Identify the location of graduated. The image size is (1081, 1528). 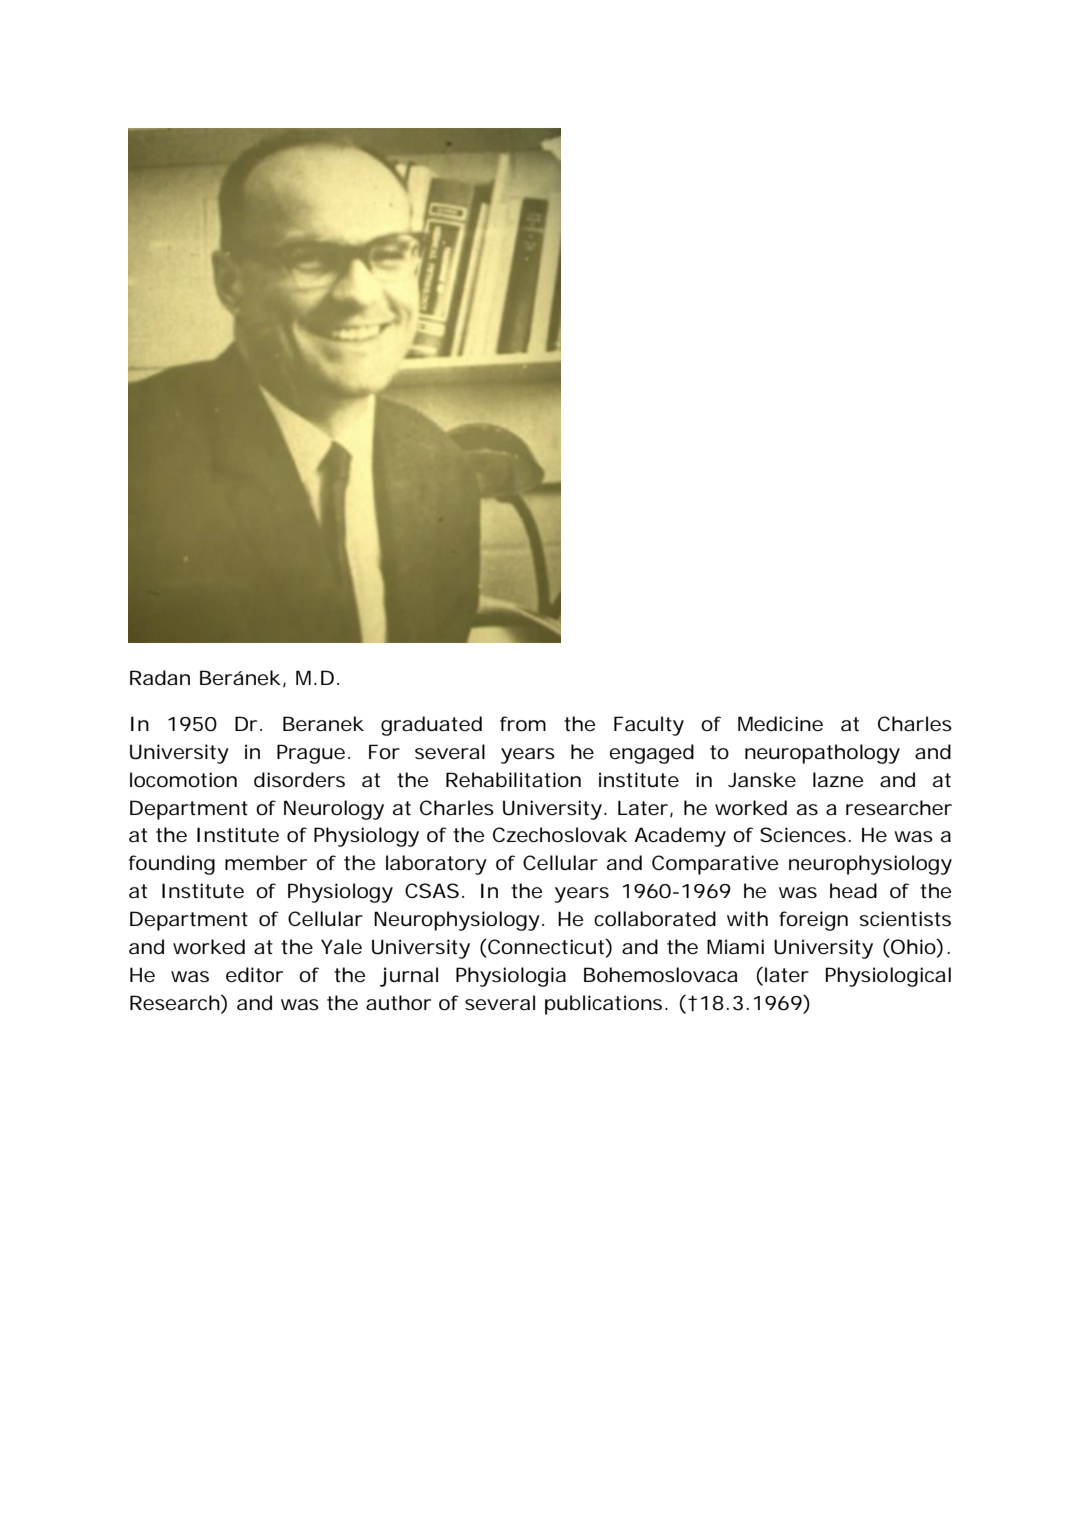
(431, 726).
